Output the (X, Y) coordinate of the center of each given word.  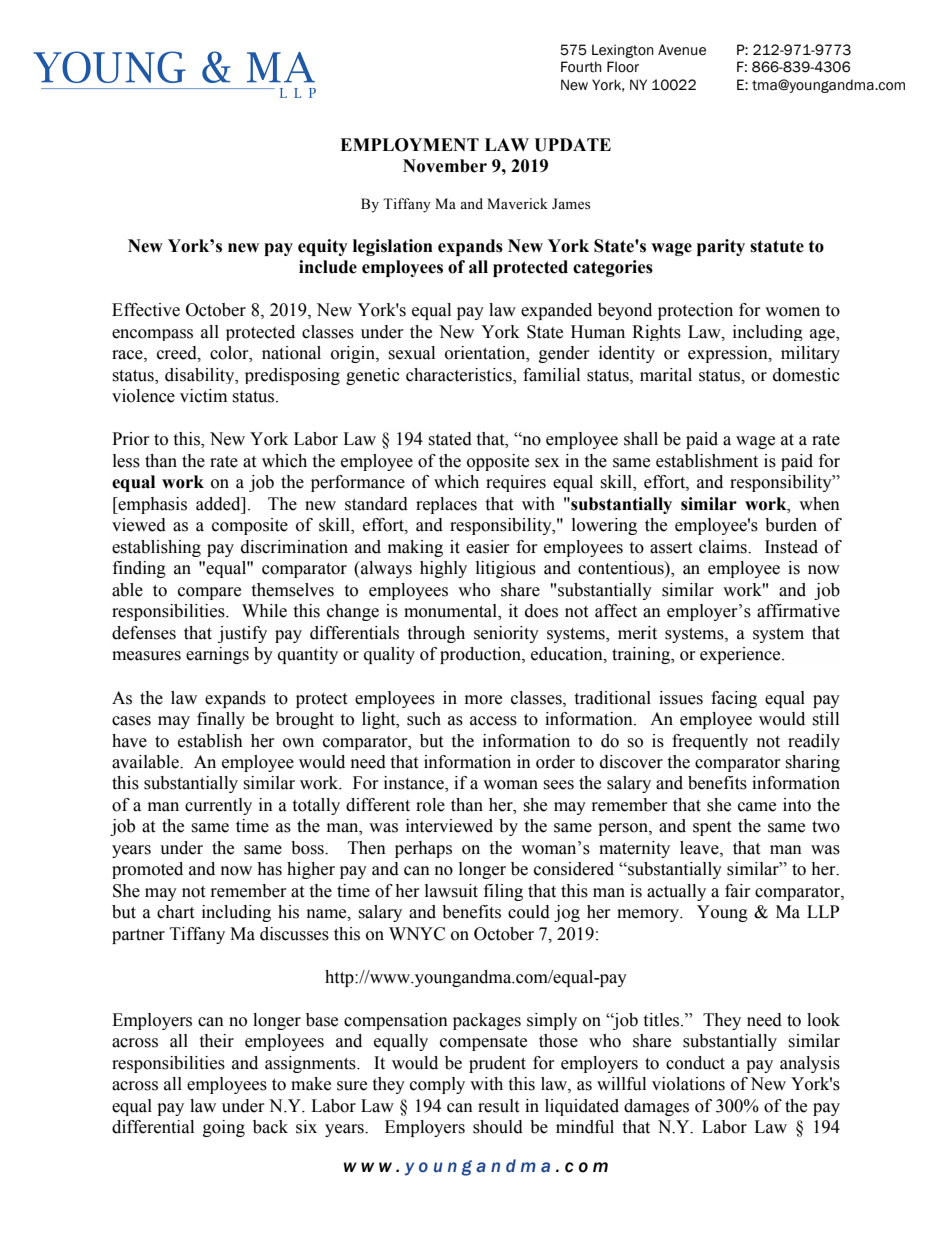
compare (209, 593)
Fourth (581, 67)
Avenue (682, 50)
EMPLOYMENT (409, 145)
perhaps (423, 849)
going (224, 1128)
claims (724, 547)
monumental (451, 612)
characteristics (460, 375)
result (498, 1106)
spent (712, 828)
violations (688, 1084)
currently (218, 806)
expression (729, 354)
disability (201, 376)
